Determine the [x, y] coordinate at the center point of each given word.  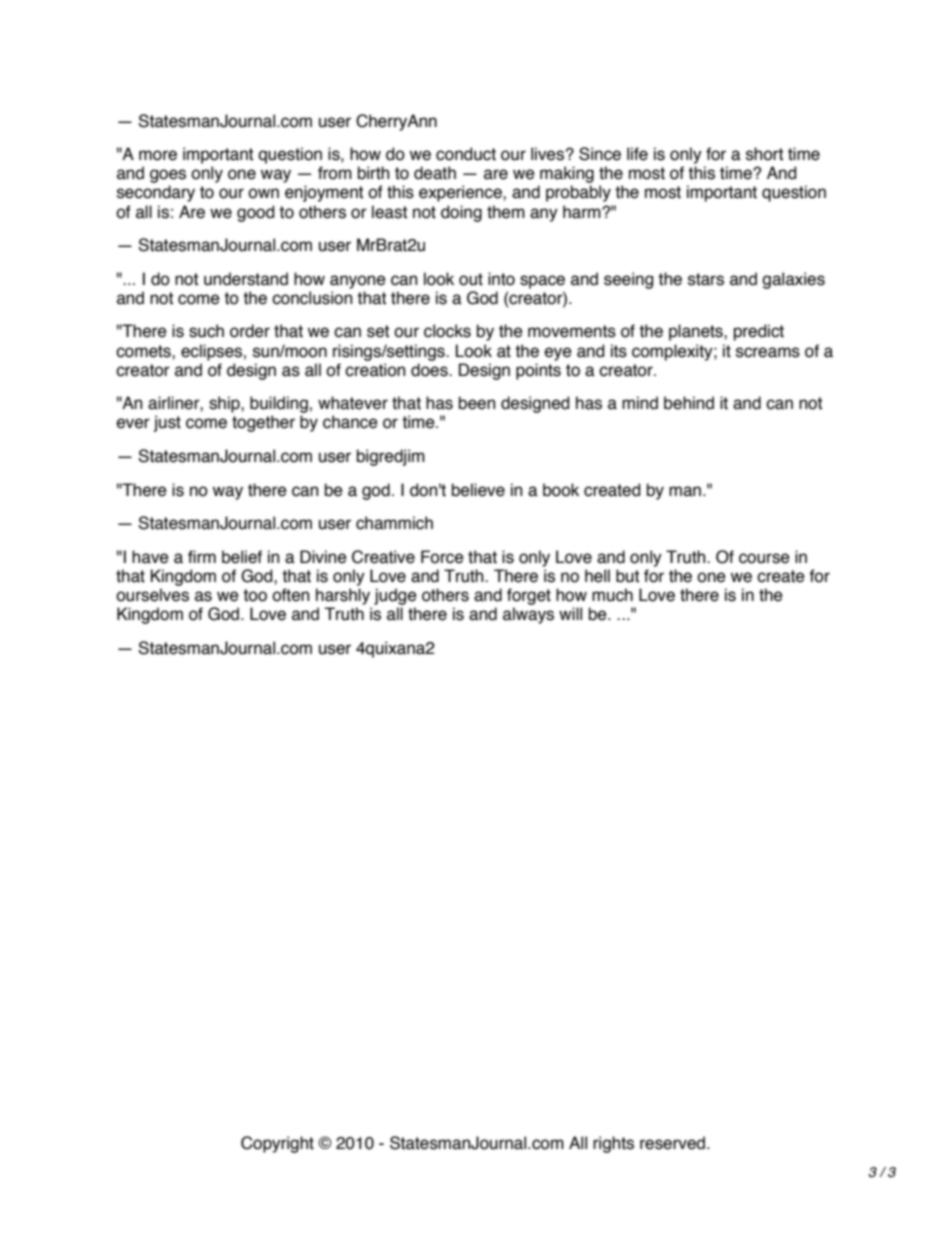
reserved [672, 1143]
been [477, 403]
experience [461, 193]
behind [689, 403]
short [764, 154]
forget [529, 596]
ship [225, 404]
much [612, 595]
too [255, 595]
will [570, 613]
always [528, 615]
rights [613, 1144]
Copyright [277, 1144]
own [263, 193]
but [627, 576]
